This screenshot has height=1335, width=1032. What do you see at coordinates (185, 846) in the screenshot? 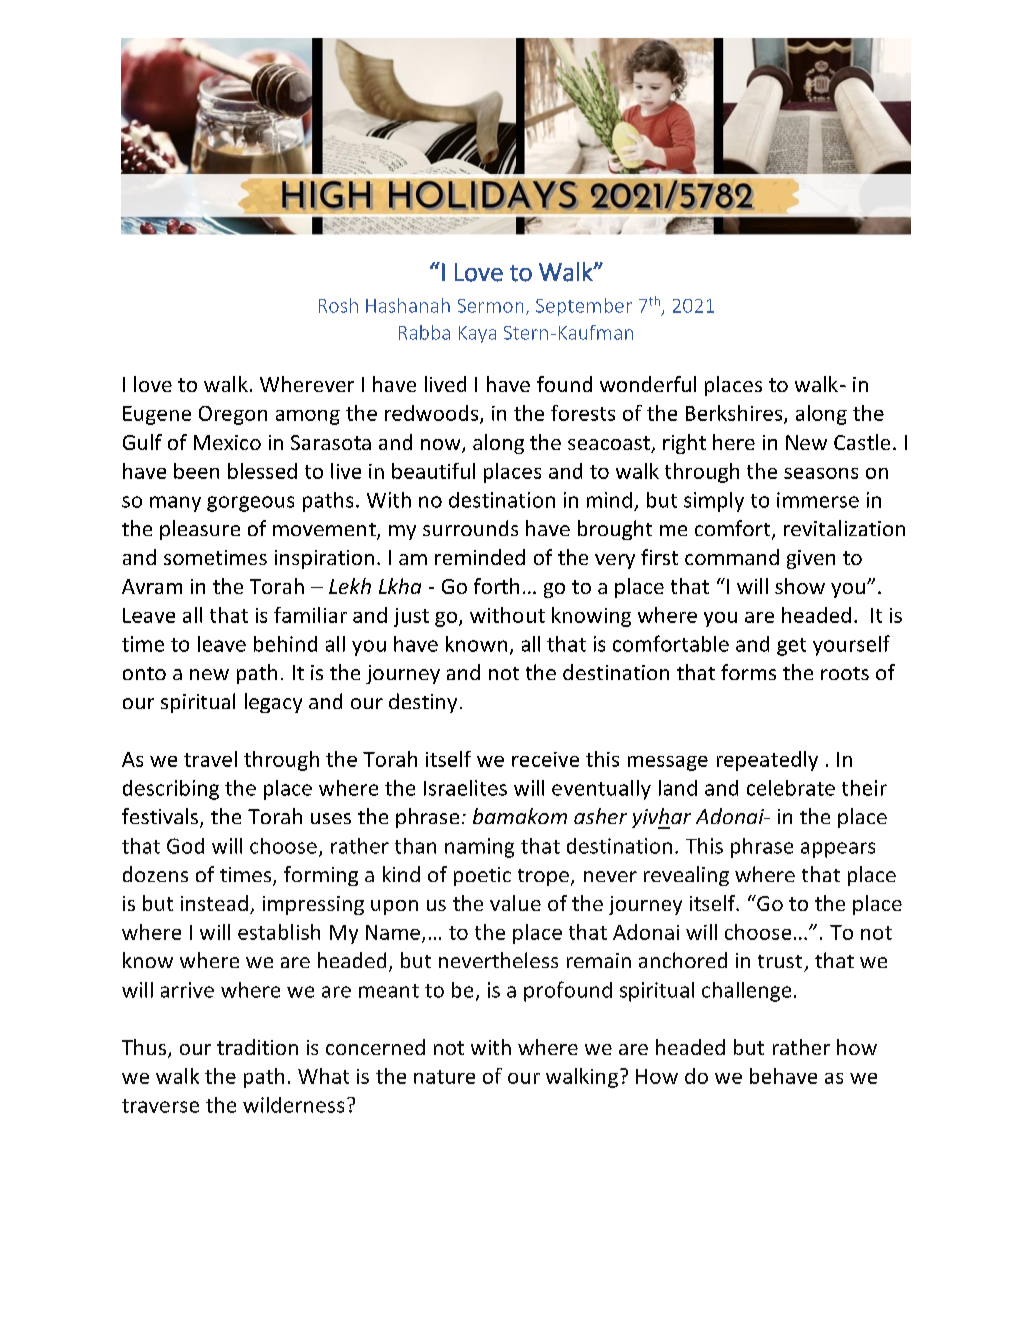
I see `God` at bounding box center [185, 846].
